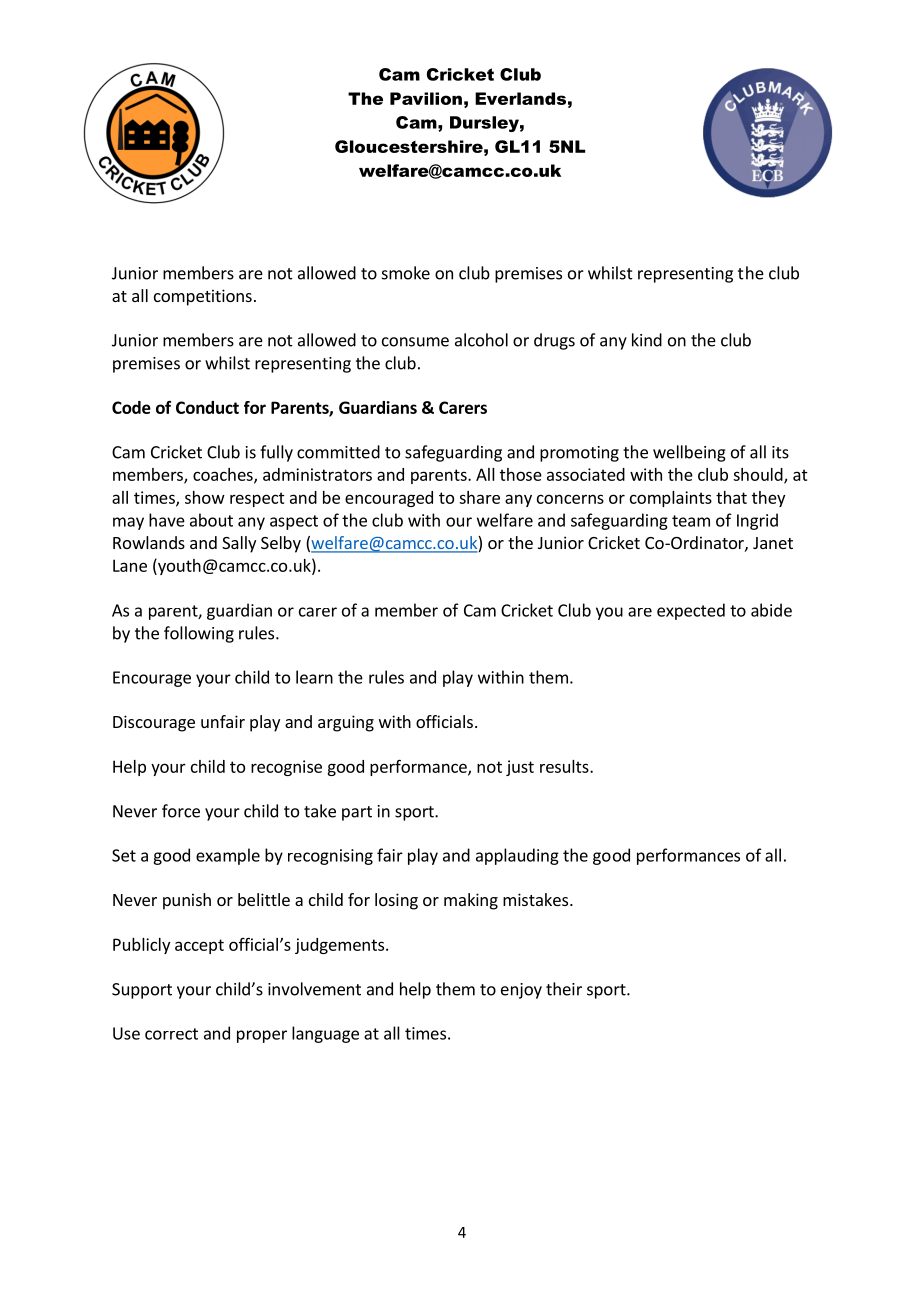 The width and height of the screenshot is (924, 1307). What do you see at coordinates (565, 766) in the screenshot?
I see `results` at bounding box center [565, 766].
